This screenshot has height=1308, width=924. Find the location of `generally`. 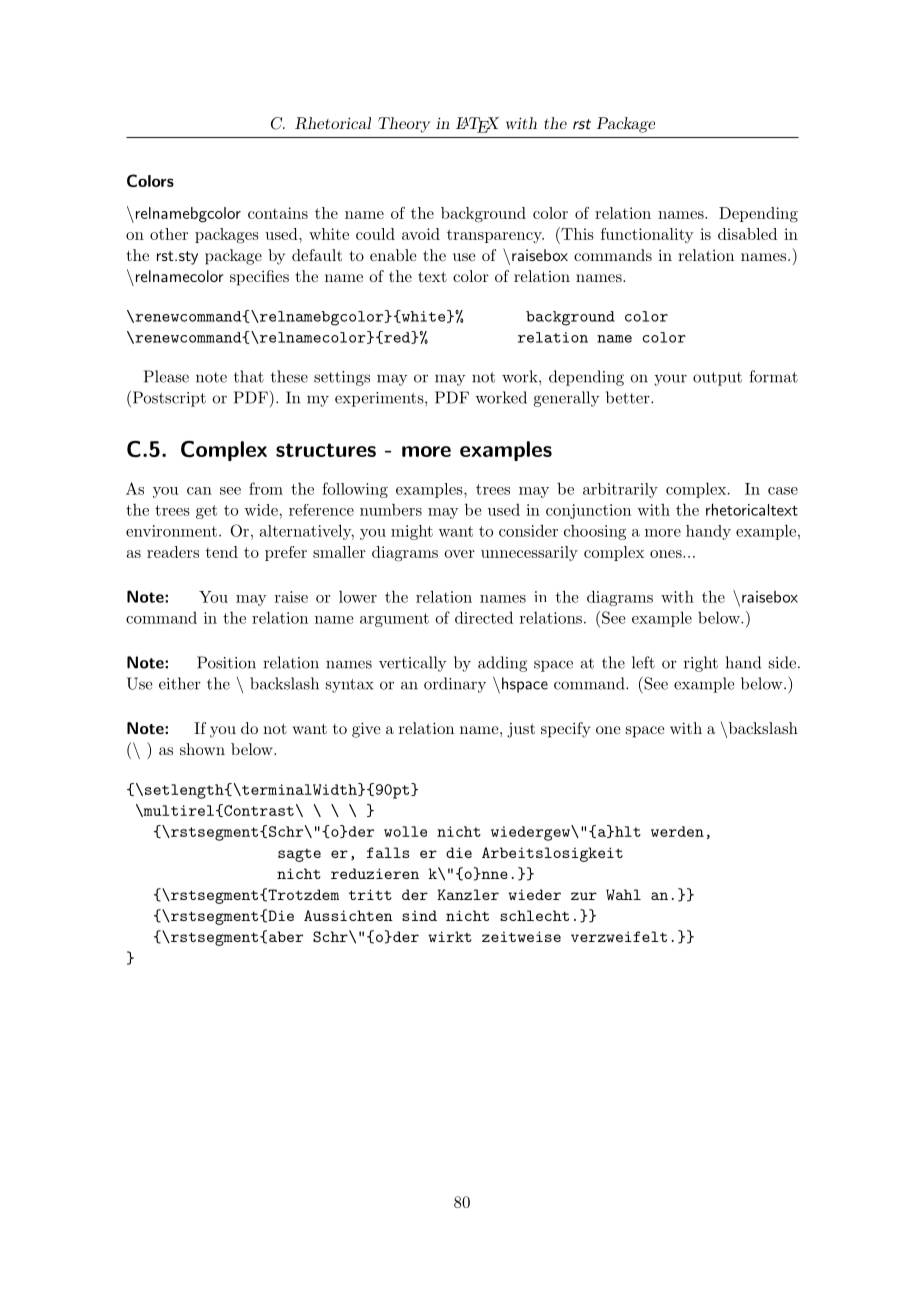

generally is located at coordinates (566, 399).
